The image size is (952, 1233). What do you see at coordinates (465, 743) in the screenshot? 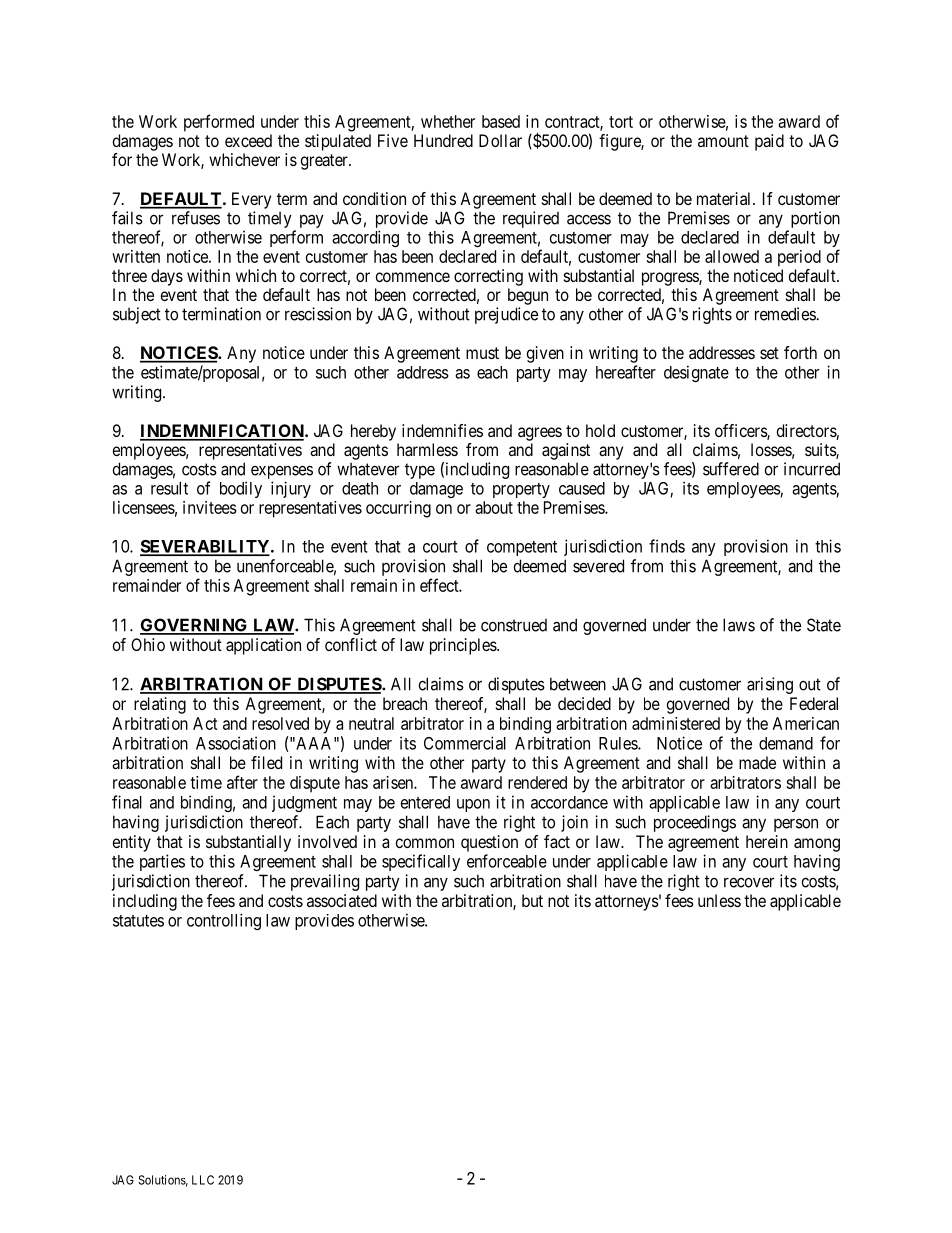
I see `Commercial` at bounding box center [465, 743].
